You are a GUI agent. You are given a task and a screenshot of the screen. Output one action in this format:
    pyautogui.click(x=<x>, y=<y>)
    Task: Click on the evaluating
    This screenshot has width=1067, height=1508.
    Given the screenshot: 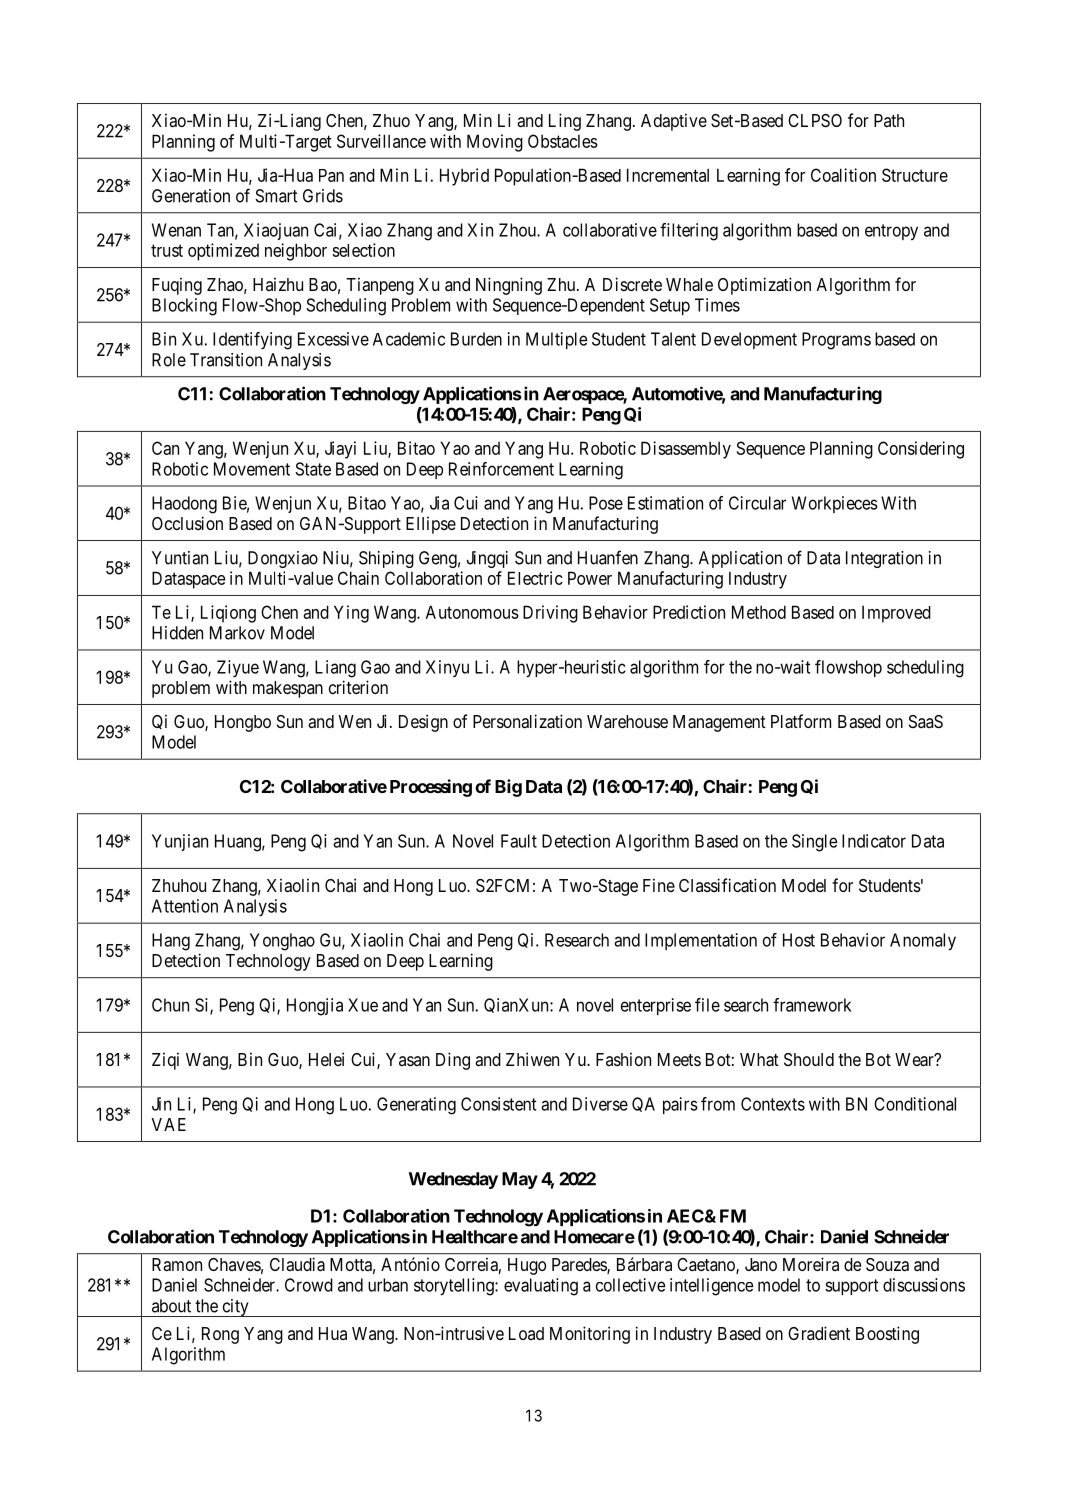 What is the action you would take?
    pyautogui.click(x=541, y=1287)
